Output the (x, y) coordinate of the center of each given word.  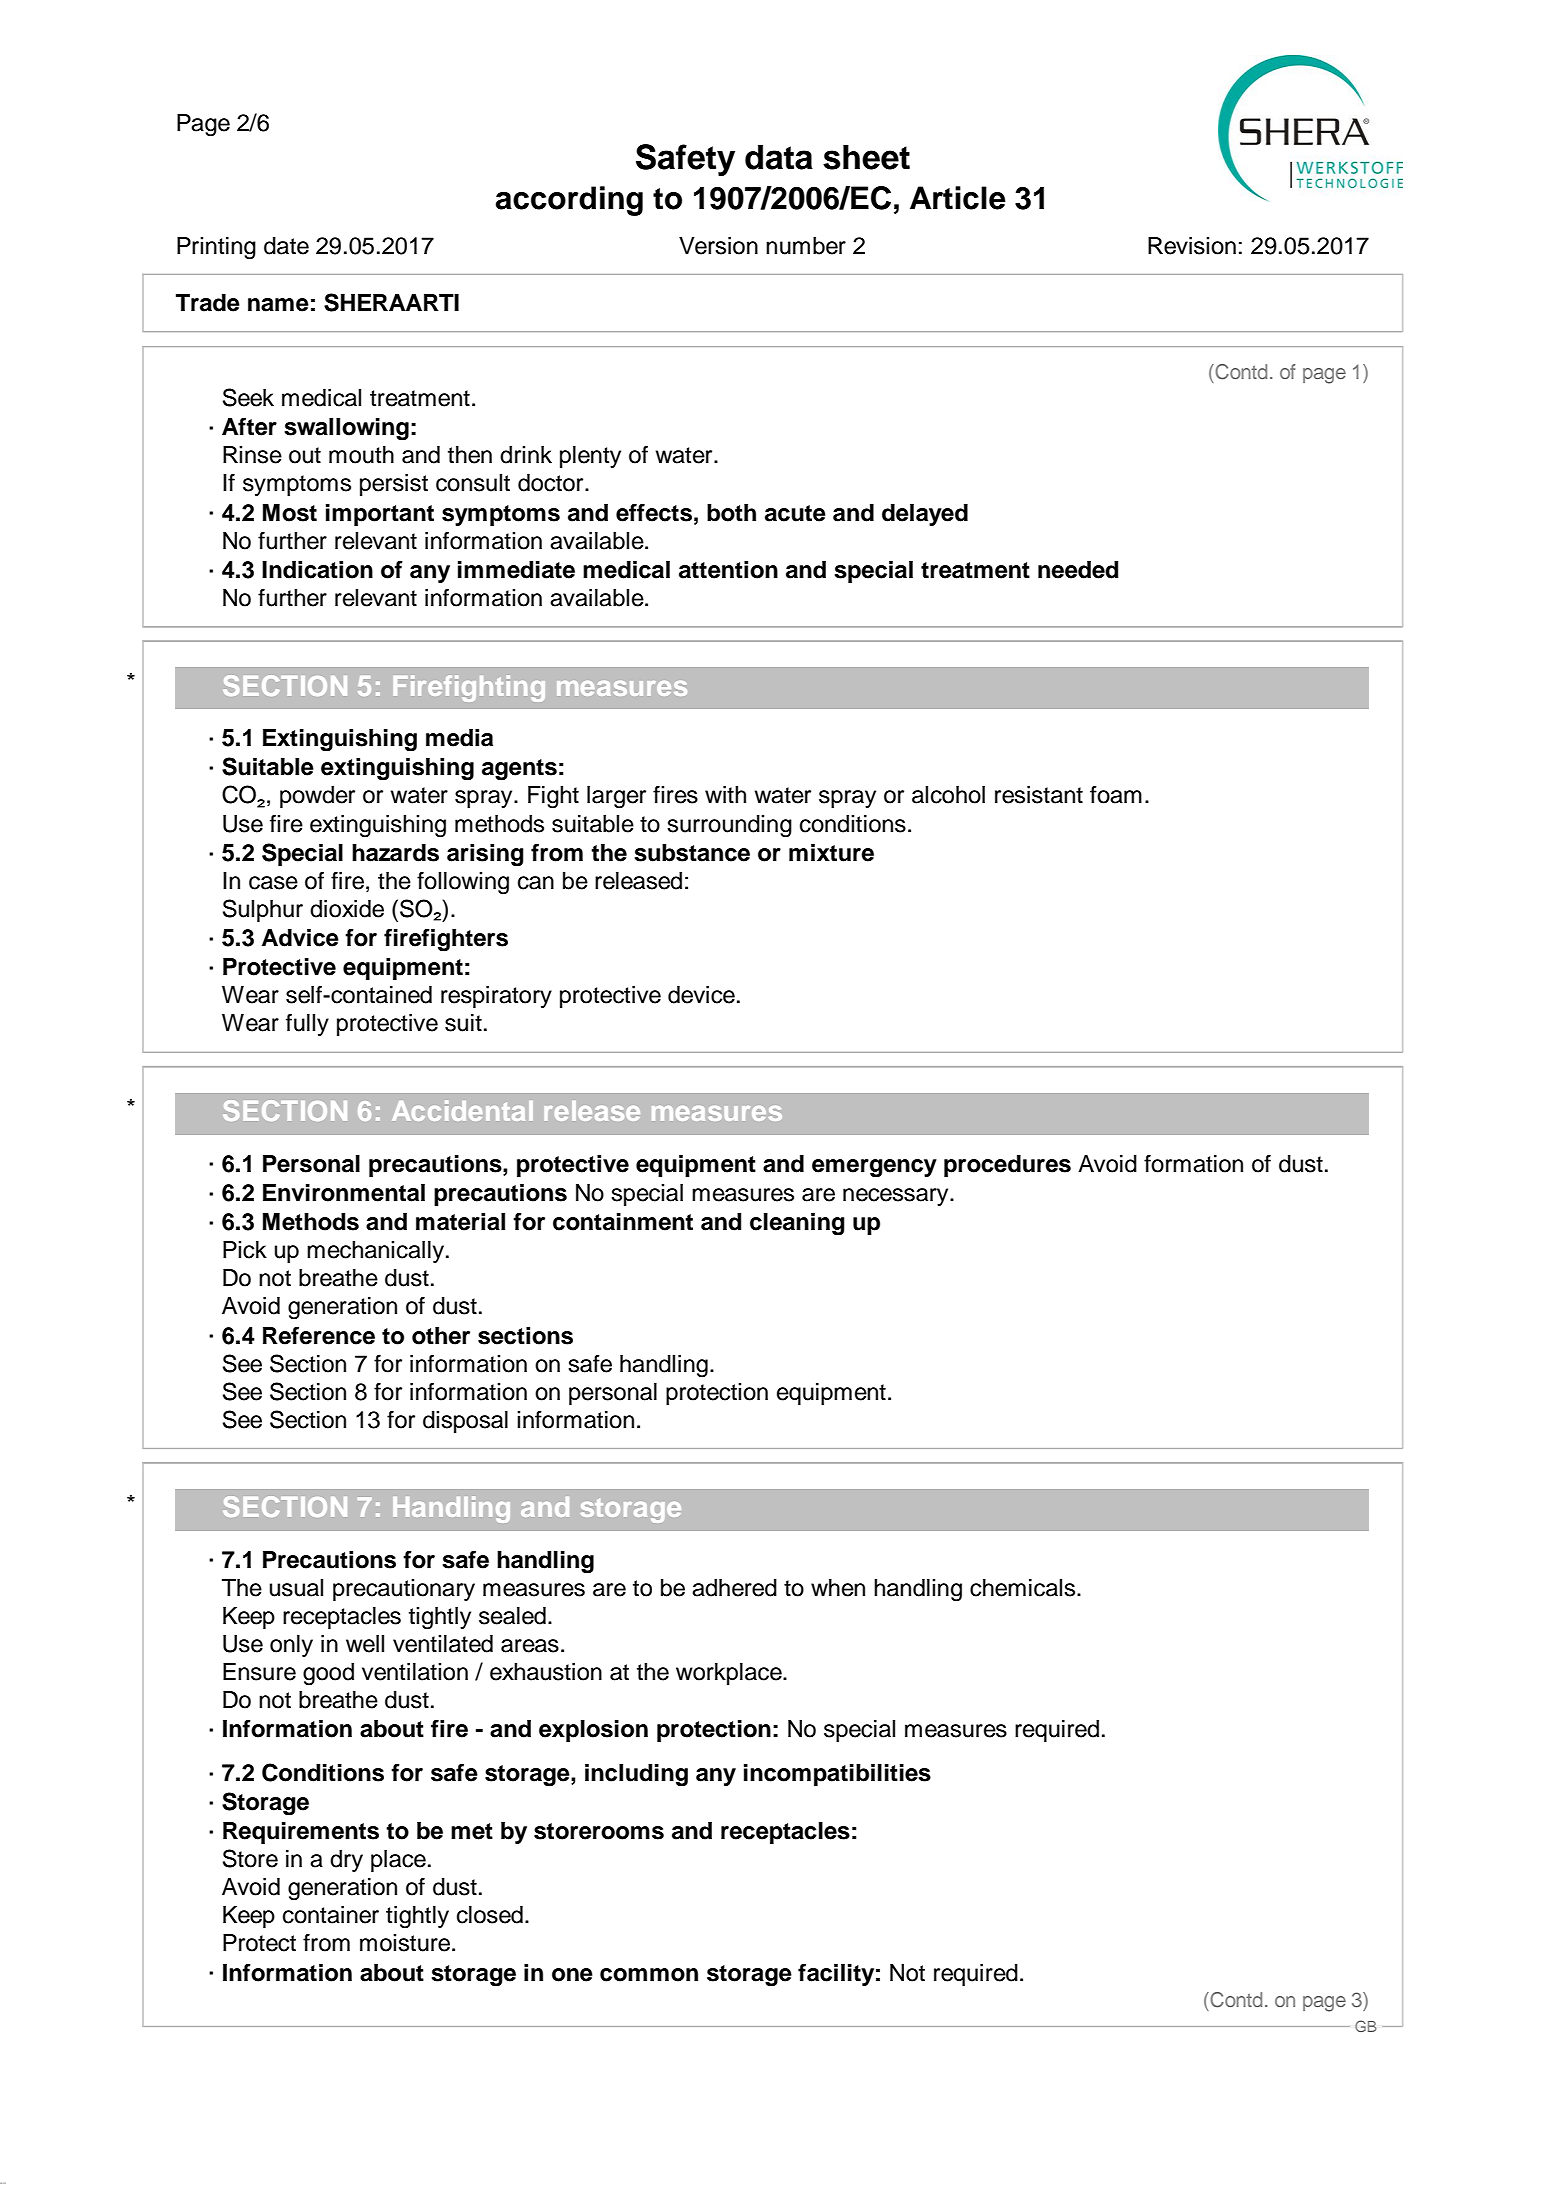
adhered (734, 1588)
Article (958, 198)
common (649, 1975)
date (286, 246)
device (701, 995)
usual (296, 1588)
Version (718, 246)
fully (307, 1024)
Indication (317, 570)
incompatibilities (837, 1775)
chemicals (1024, 1588)
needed (1078, 570)
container (331, 1915)
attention (728, 570)
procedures (1007, 1166)
